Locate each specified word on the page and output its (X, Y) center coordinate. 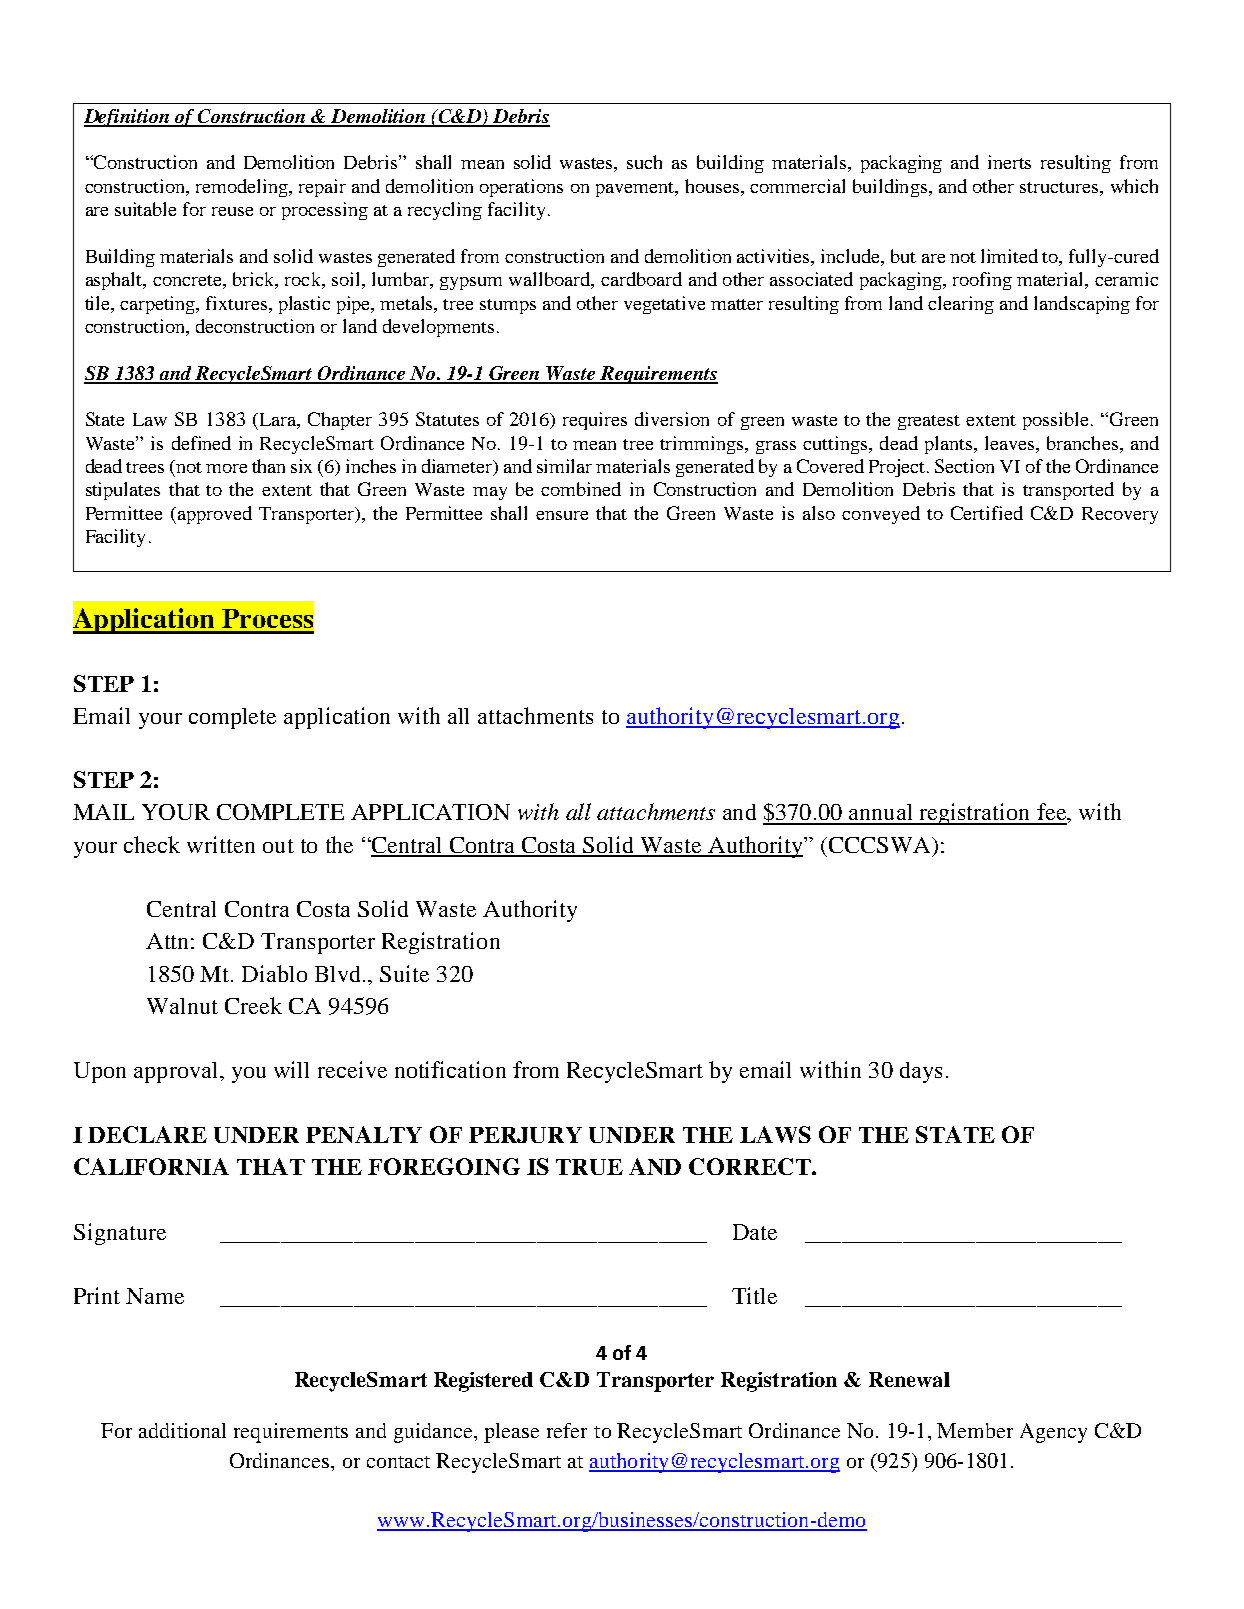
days (921, 1072)
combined (581, 489)
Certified (987, 513)
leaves (1011, 444)
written (221, 844)
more (226, 468)
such (644, 162)
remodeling (243, 188)
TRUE (589, 1167)
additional (182, 1430)
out (278, 846)
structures (1060, 187)
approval (177, 1072)
